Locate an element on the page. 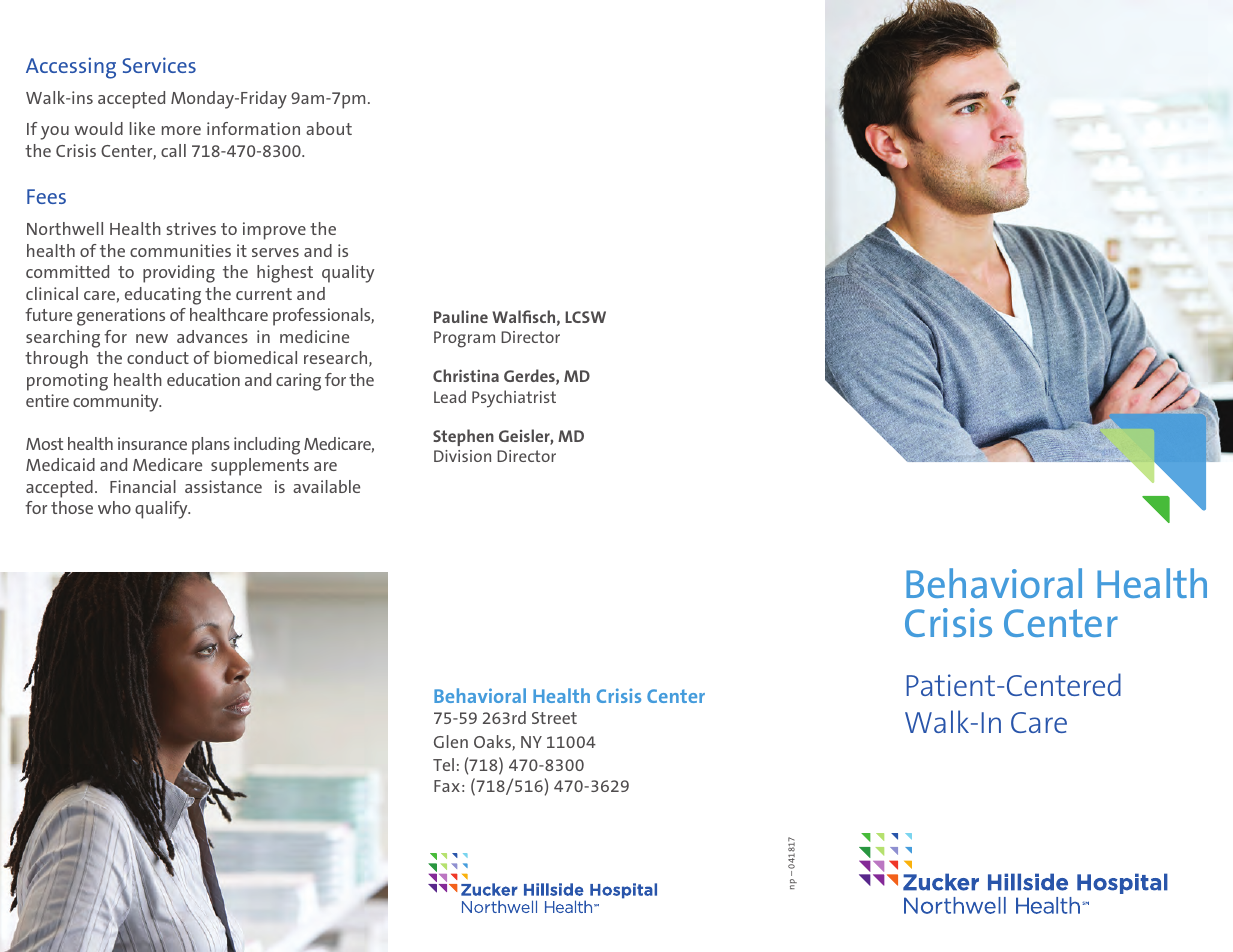 The height and width of the image is (952, 1233). available is located at coordinates (326, 486).
